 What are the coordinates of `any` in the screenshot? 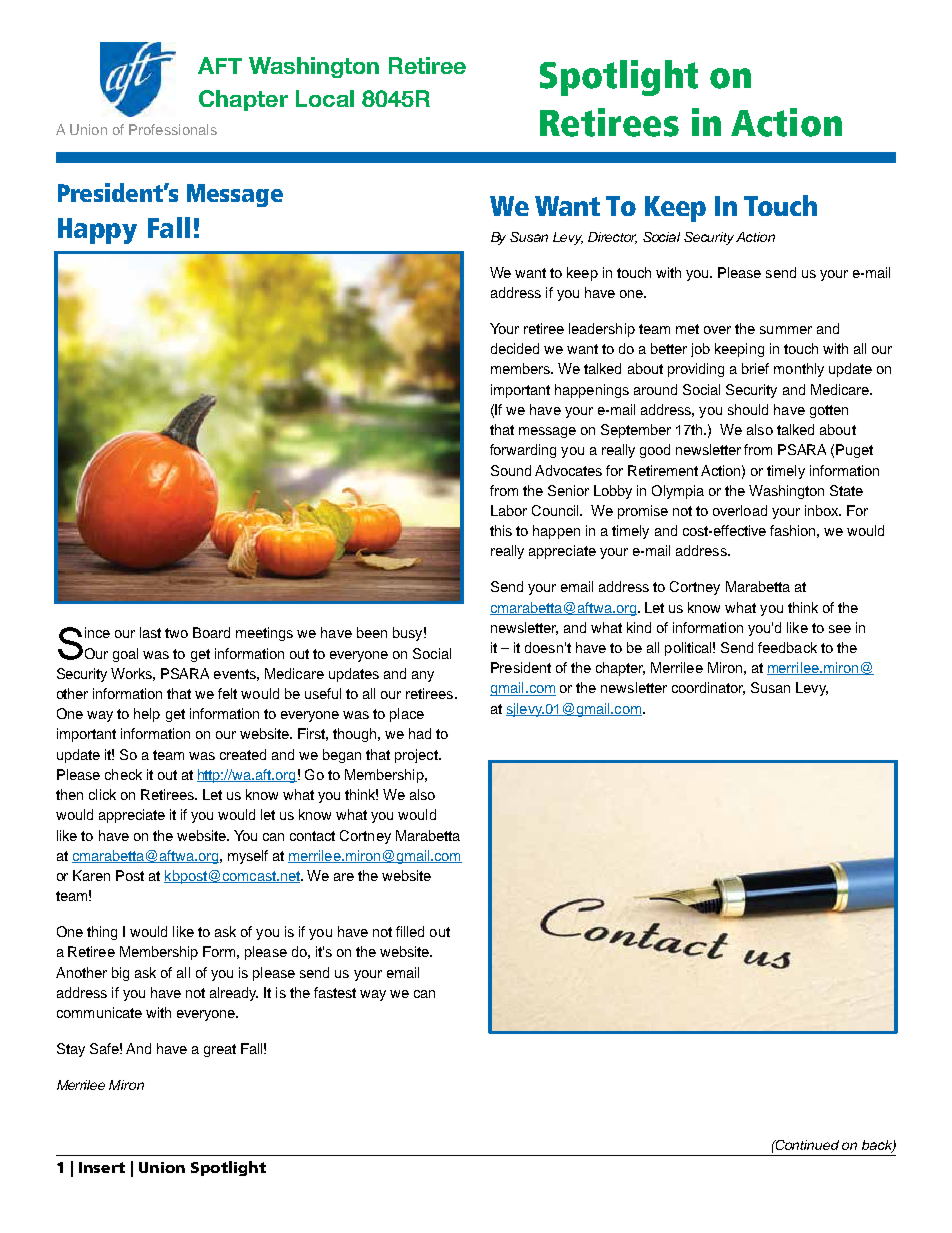 It's located at (423, 676).
